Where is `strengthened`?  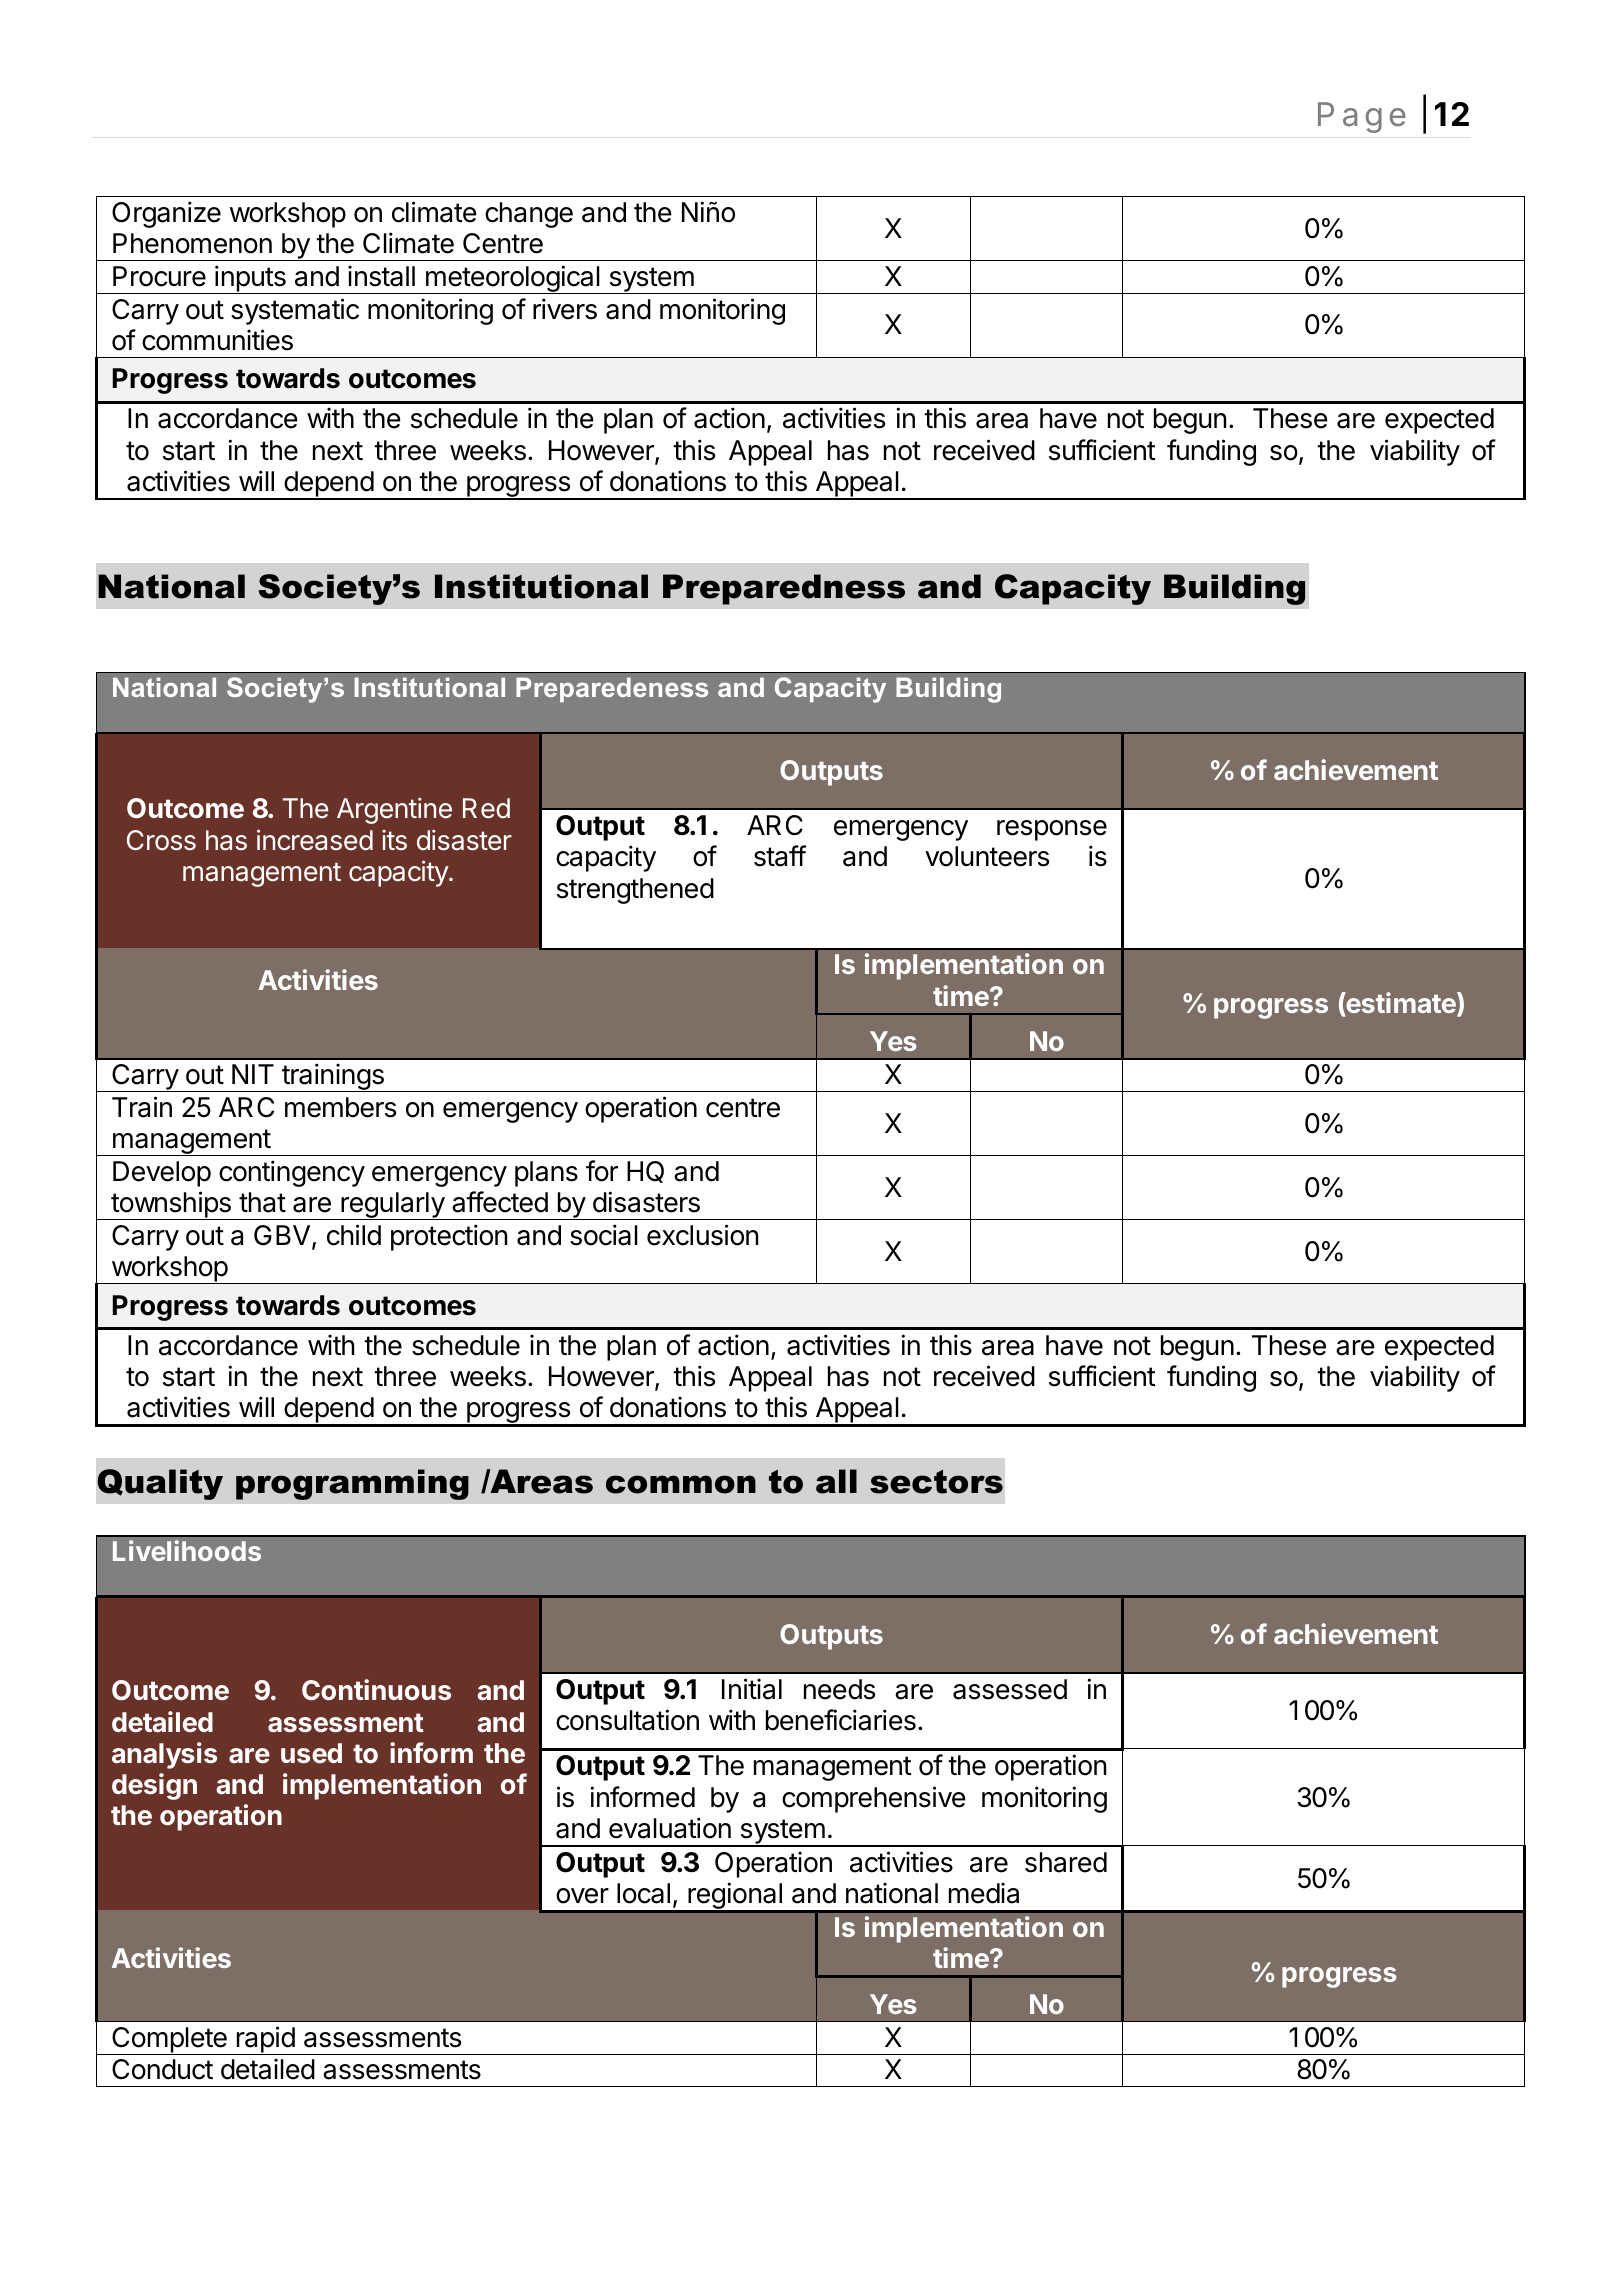 strengthened is located at coordinates (635, 891).
